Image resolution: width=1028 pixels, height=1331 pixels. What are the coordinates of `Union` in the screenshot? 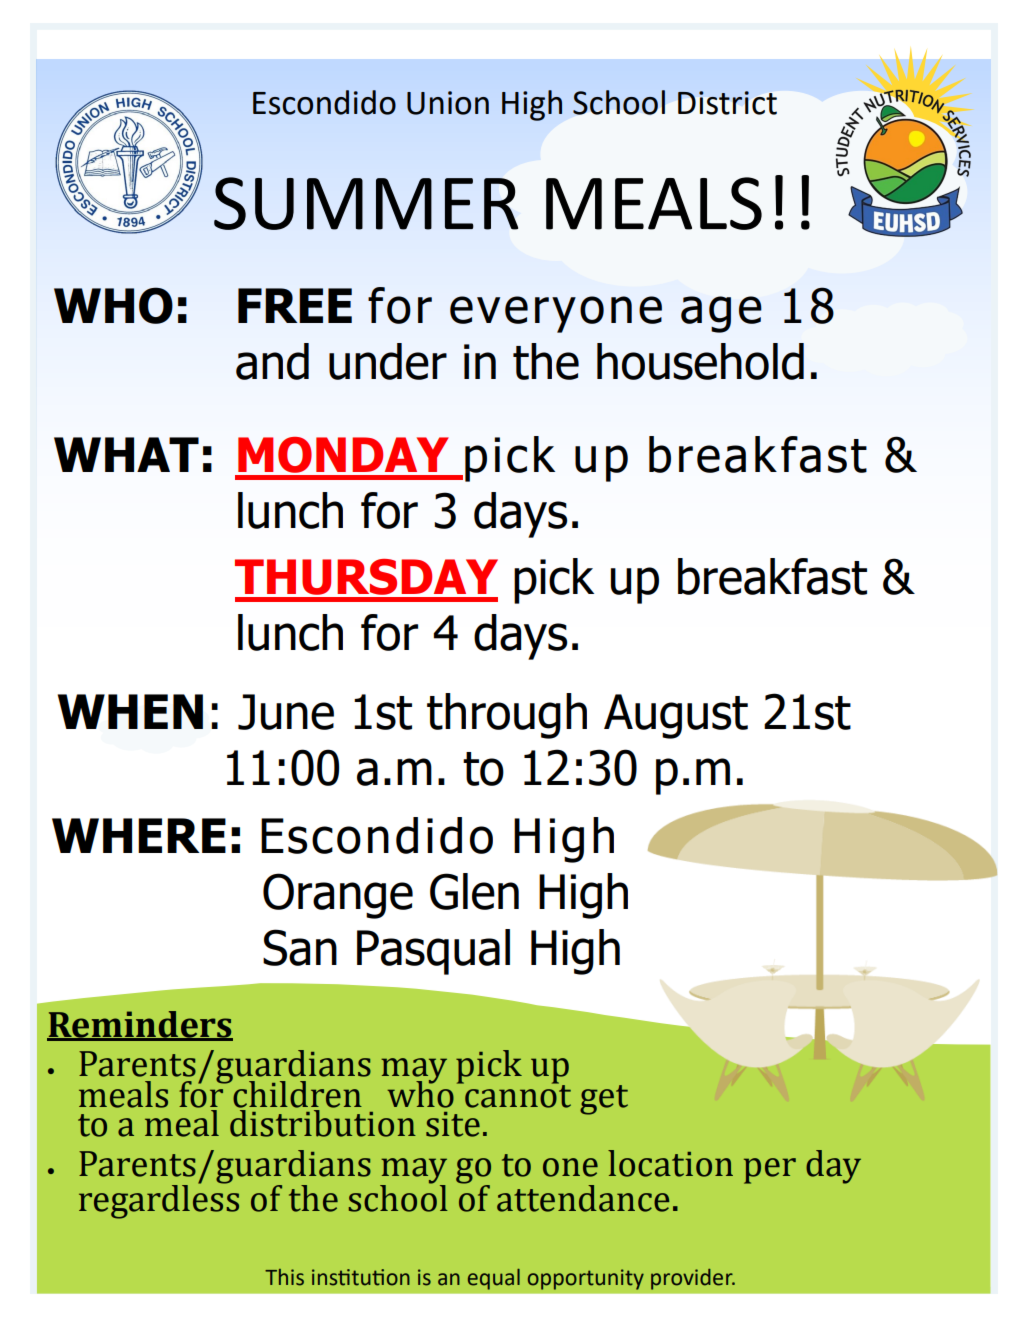 It's located at (448, 103).
